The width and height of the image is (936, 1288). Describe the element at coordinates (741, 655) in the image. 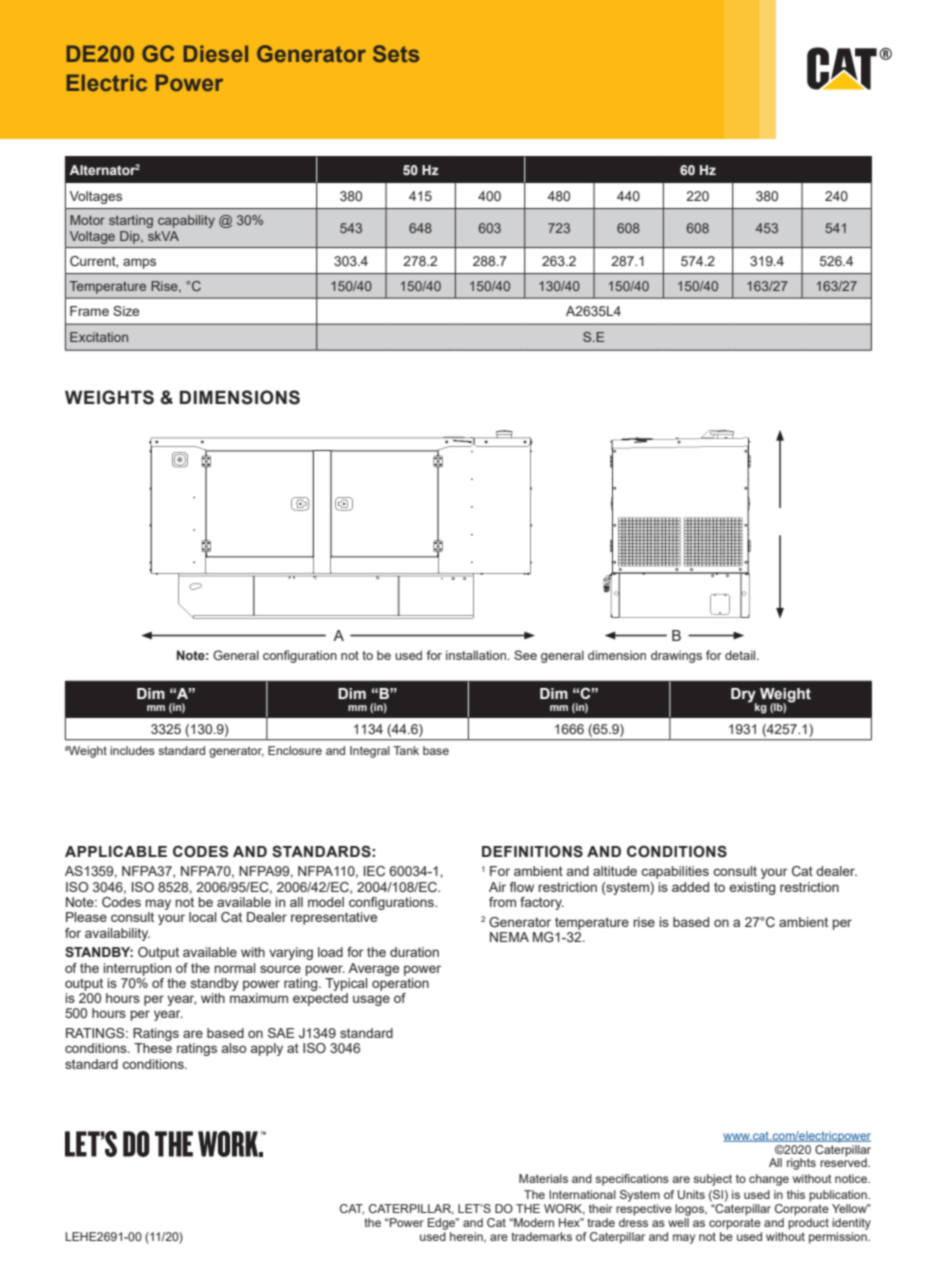

I see `detail` at that location.
